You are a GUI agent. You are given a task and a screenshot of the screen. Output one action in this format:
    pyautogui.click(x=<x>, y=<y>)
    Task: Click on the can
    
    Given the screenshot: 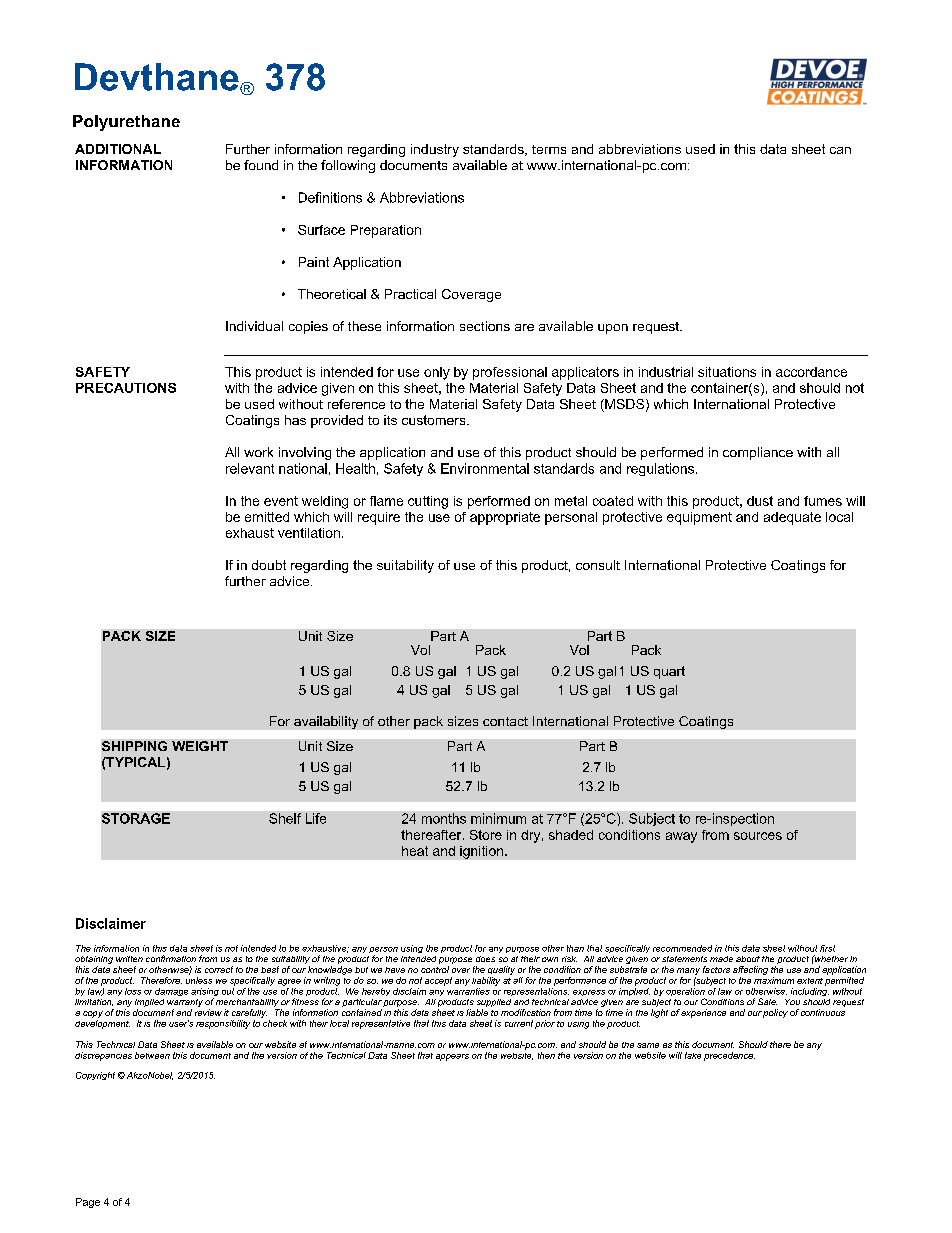 What is the action you would take?
    pyautogui.click(x=840, y=150)
